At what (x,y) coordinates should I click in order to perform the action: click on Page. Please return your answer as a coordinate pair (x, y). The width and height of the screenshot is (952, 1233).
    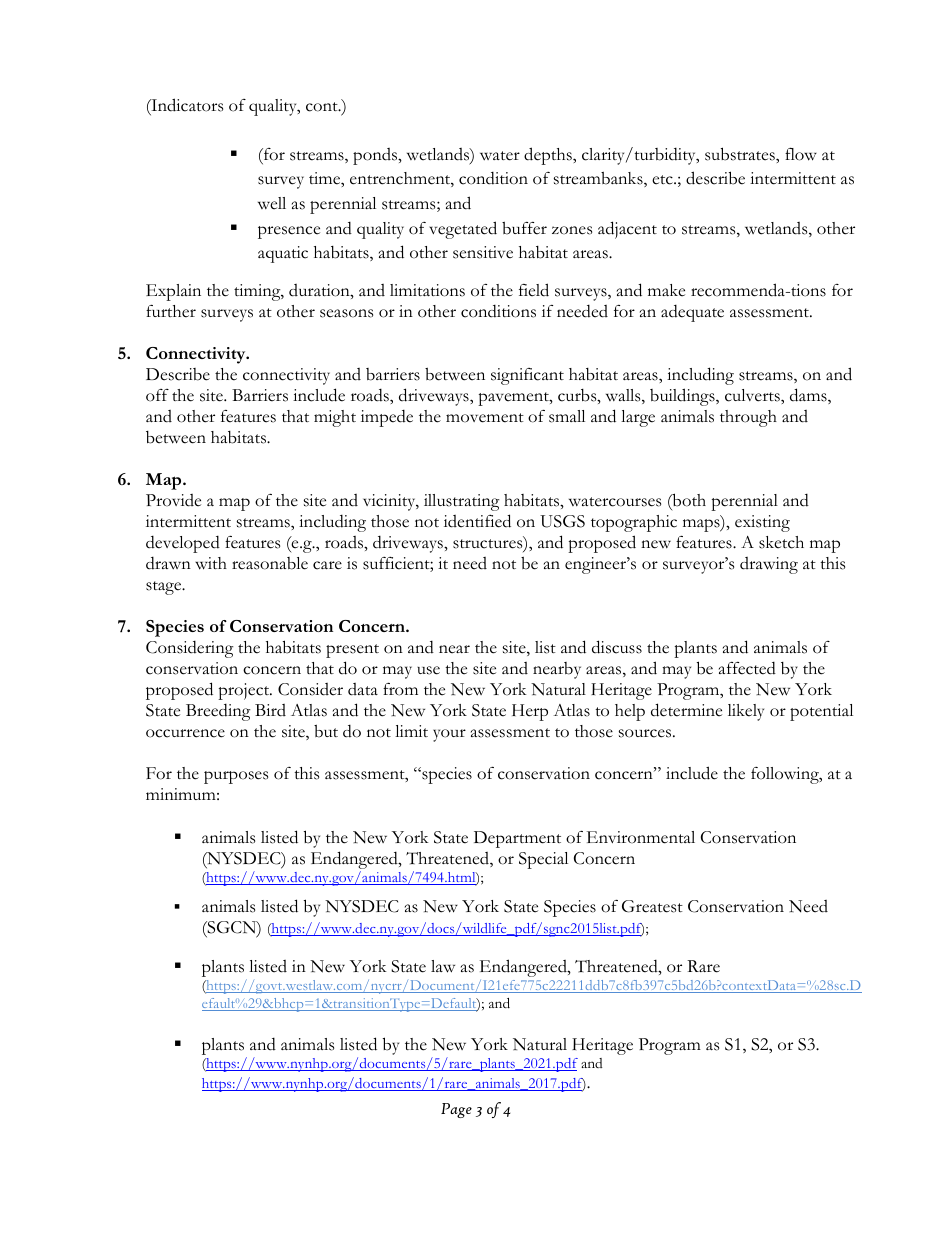
    Looking at the image, I should click on (456, 1110).
